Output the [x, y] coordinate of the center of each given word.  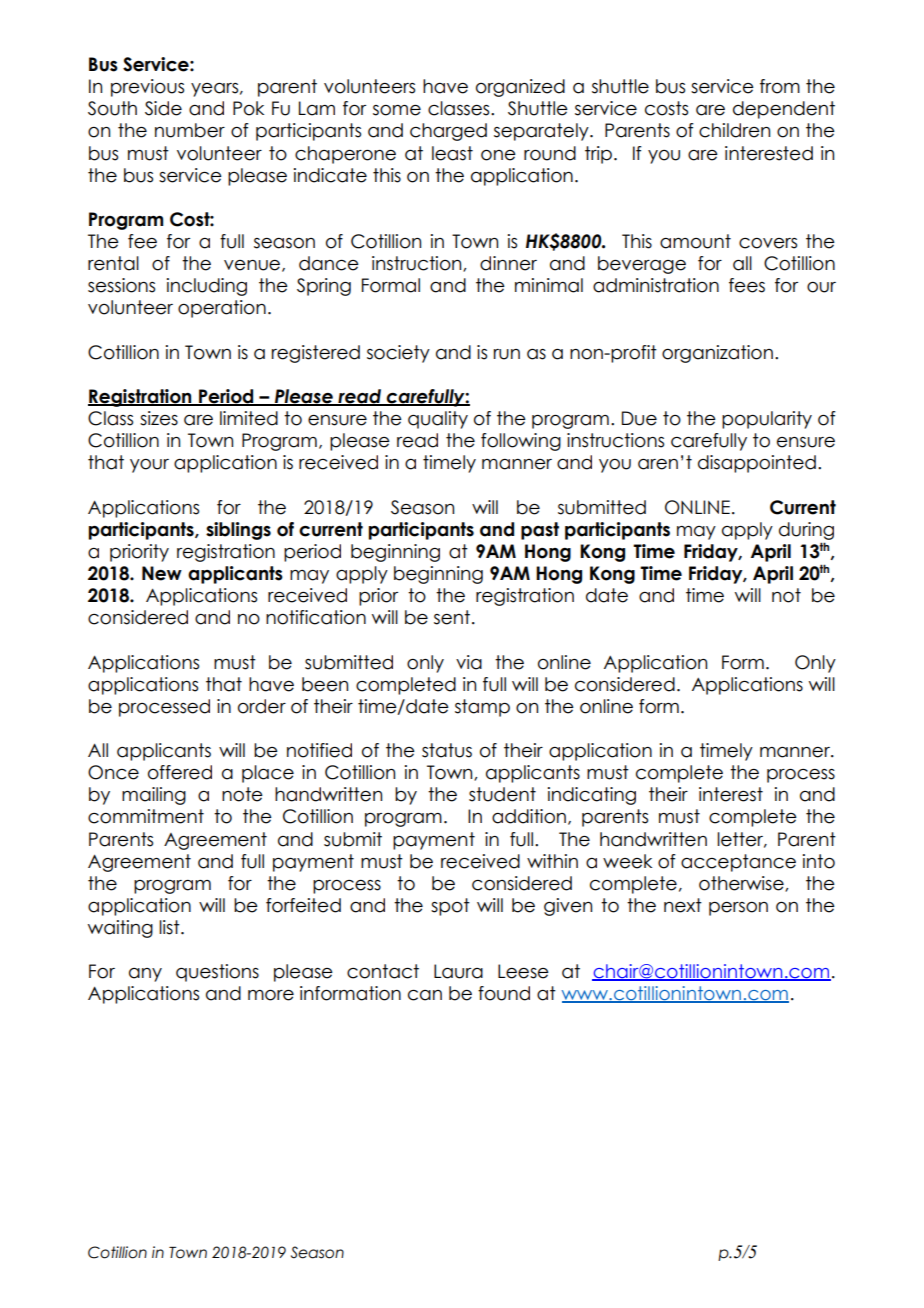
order [262, 706]
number [190, 130]
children [734, 130]
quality [438, 420]
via [469, 662]
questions [217, 973]
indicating [592, 796]
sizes [159, 418]
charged [448, 132]
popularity [767, 420]
